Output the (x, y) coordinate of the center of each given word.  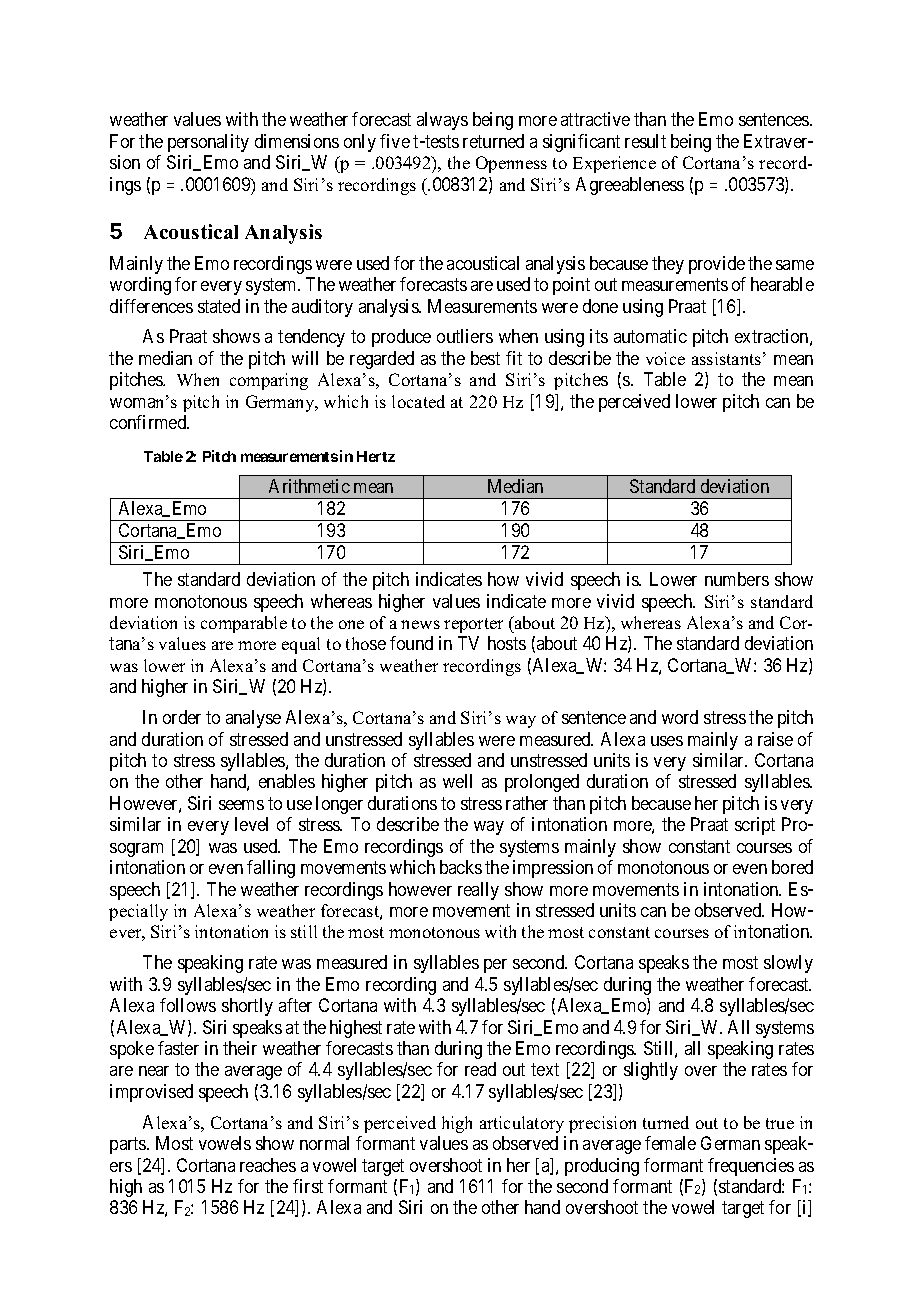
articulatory (522, 1124)
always (442, 121)
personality (208, 143)
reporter (473, 625)
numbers (737, 579)
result (645, 141)
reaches (268, 1165)
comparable (244, 624)
